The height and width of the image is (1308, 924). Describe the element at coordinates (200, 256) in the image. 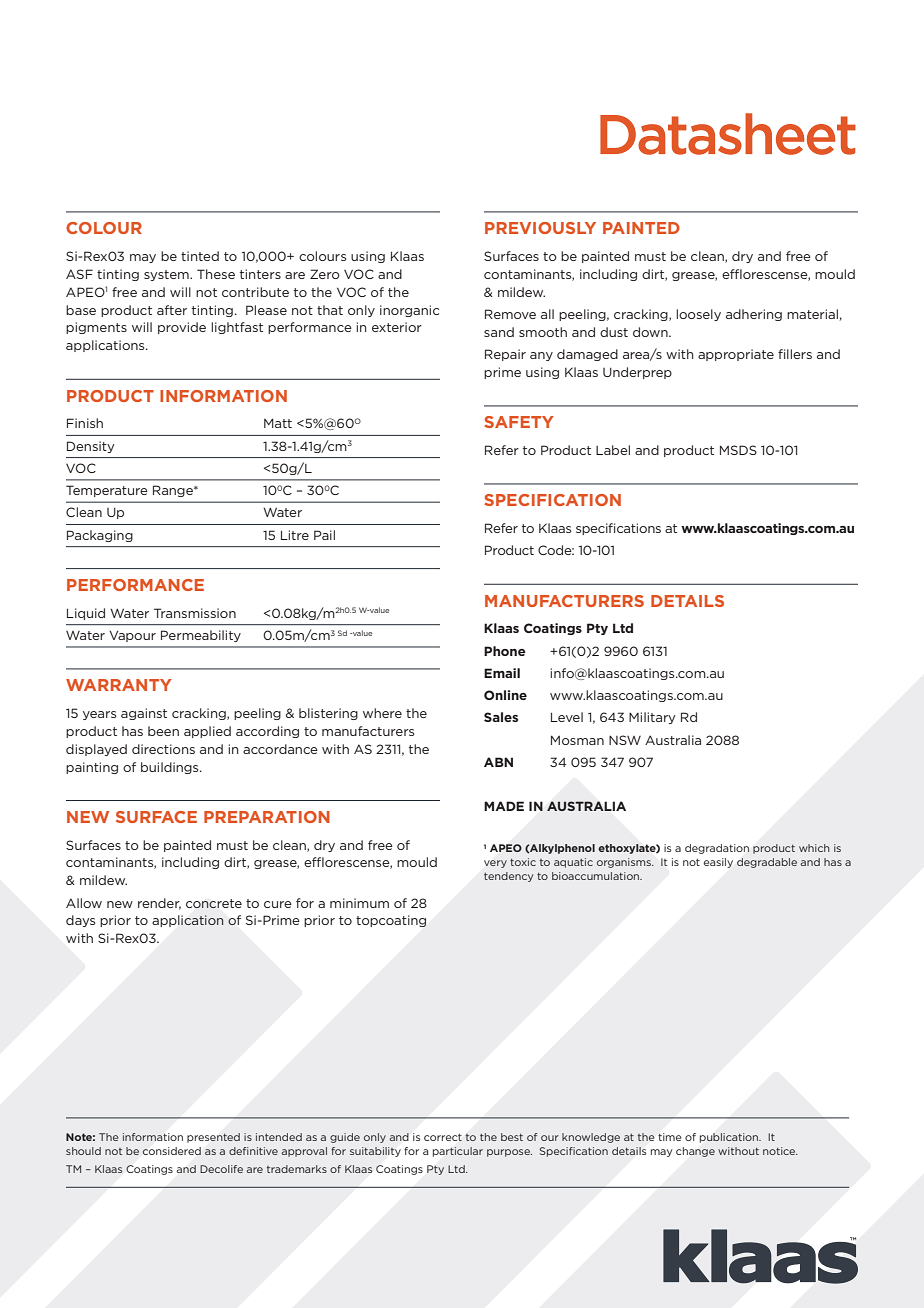

I see `tinted` at that location.
